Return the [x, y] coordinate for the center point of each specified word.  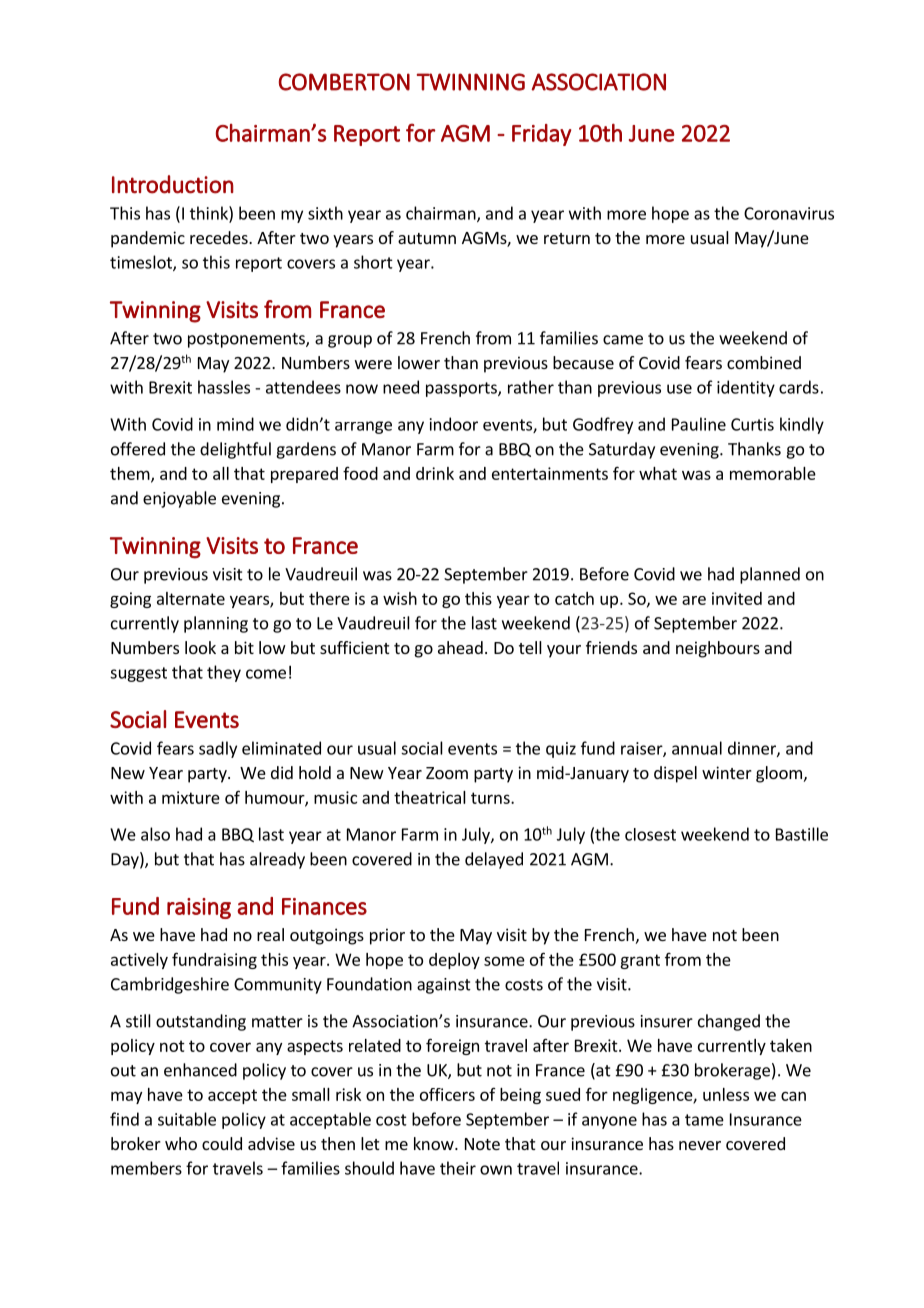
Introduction [173, 184]
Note [482, 1144]
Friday [541, 135]
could [222, 1143]
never [700, 1145]
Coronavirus [789, 213]
